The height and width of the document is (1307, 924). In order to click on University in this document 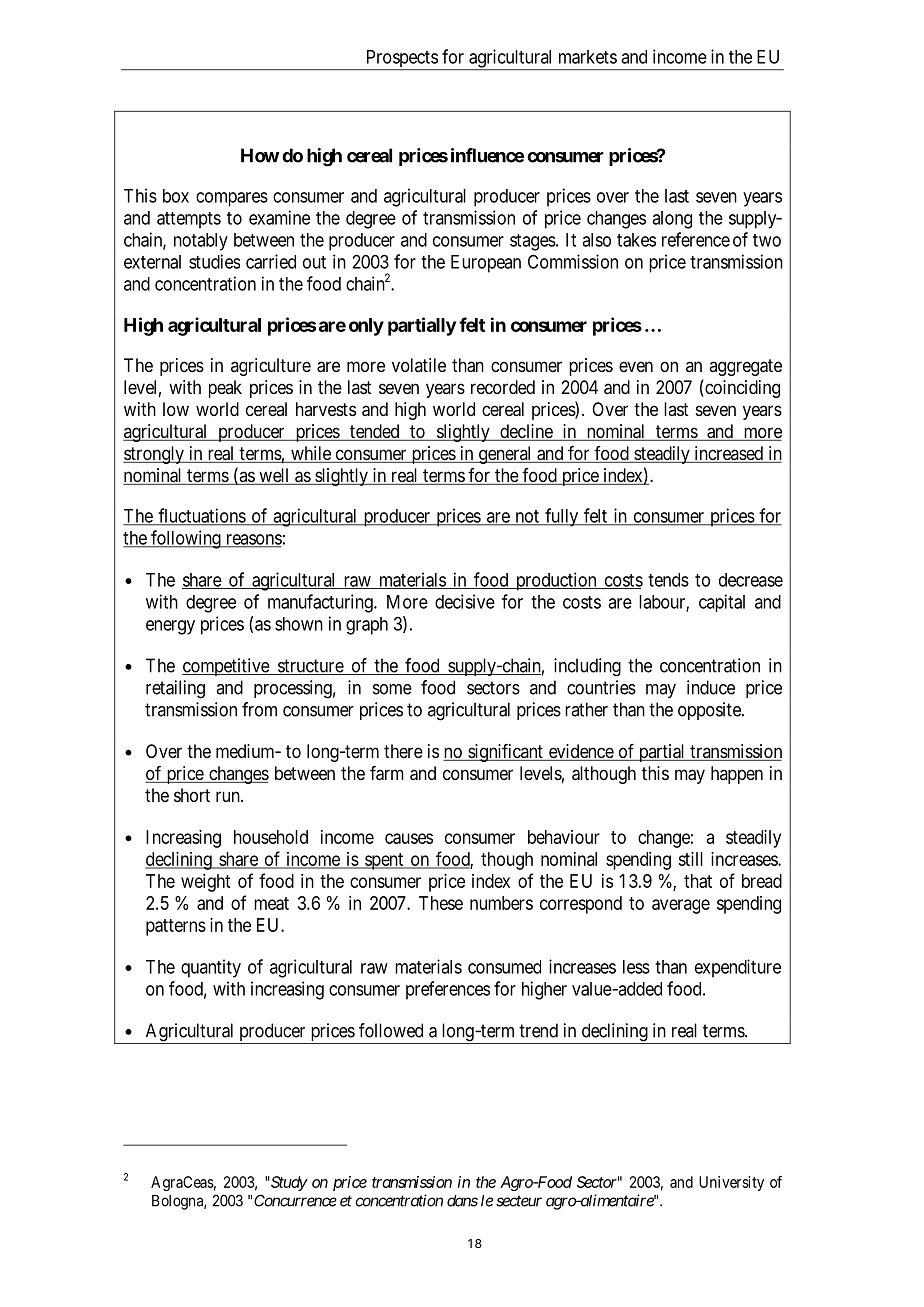, I will do `click(731, 1183)`.
